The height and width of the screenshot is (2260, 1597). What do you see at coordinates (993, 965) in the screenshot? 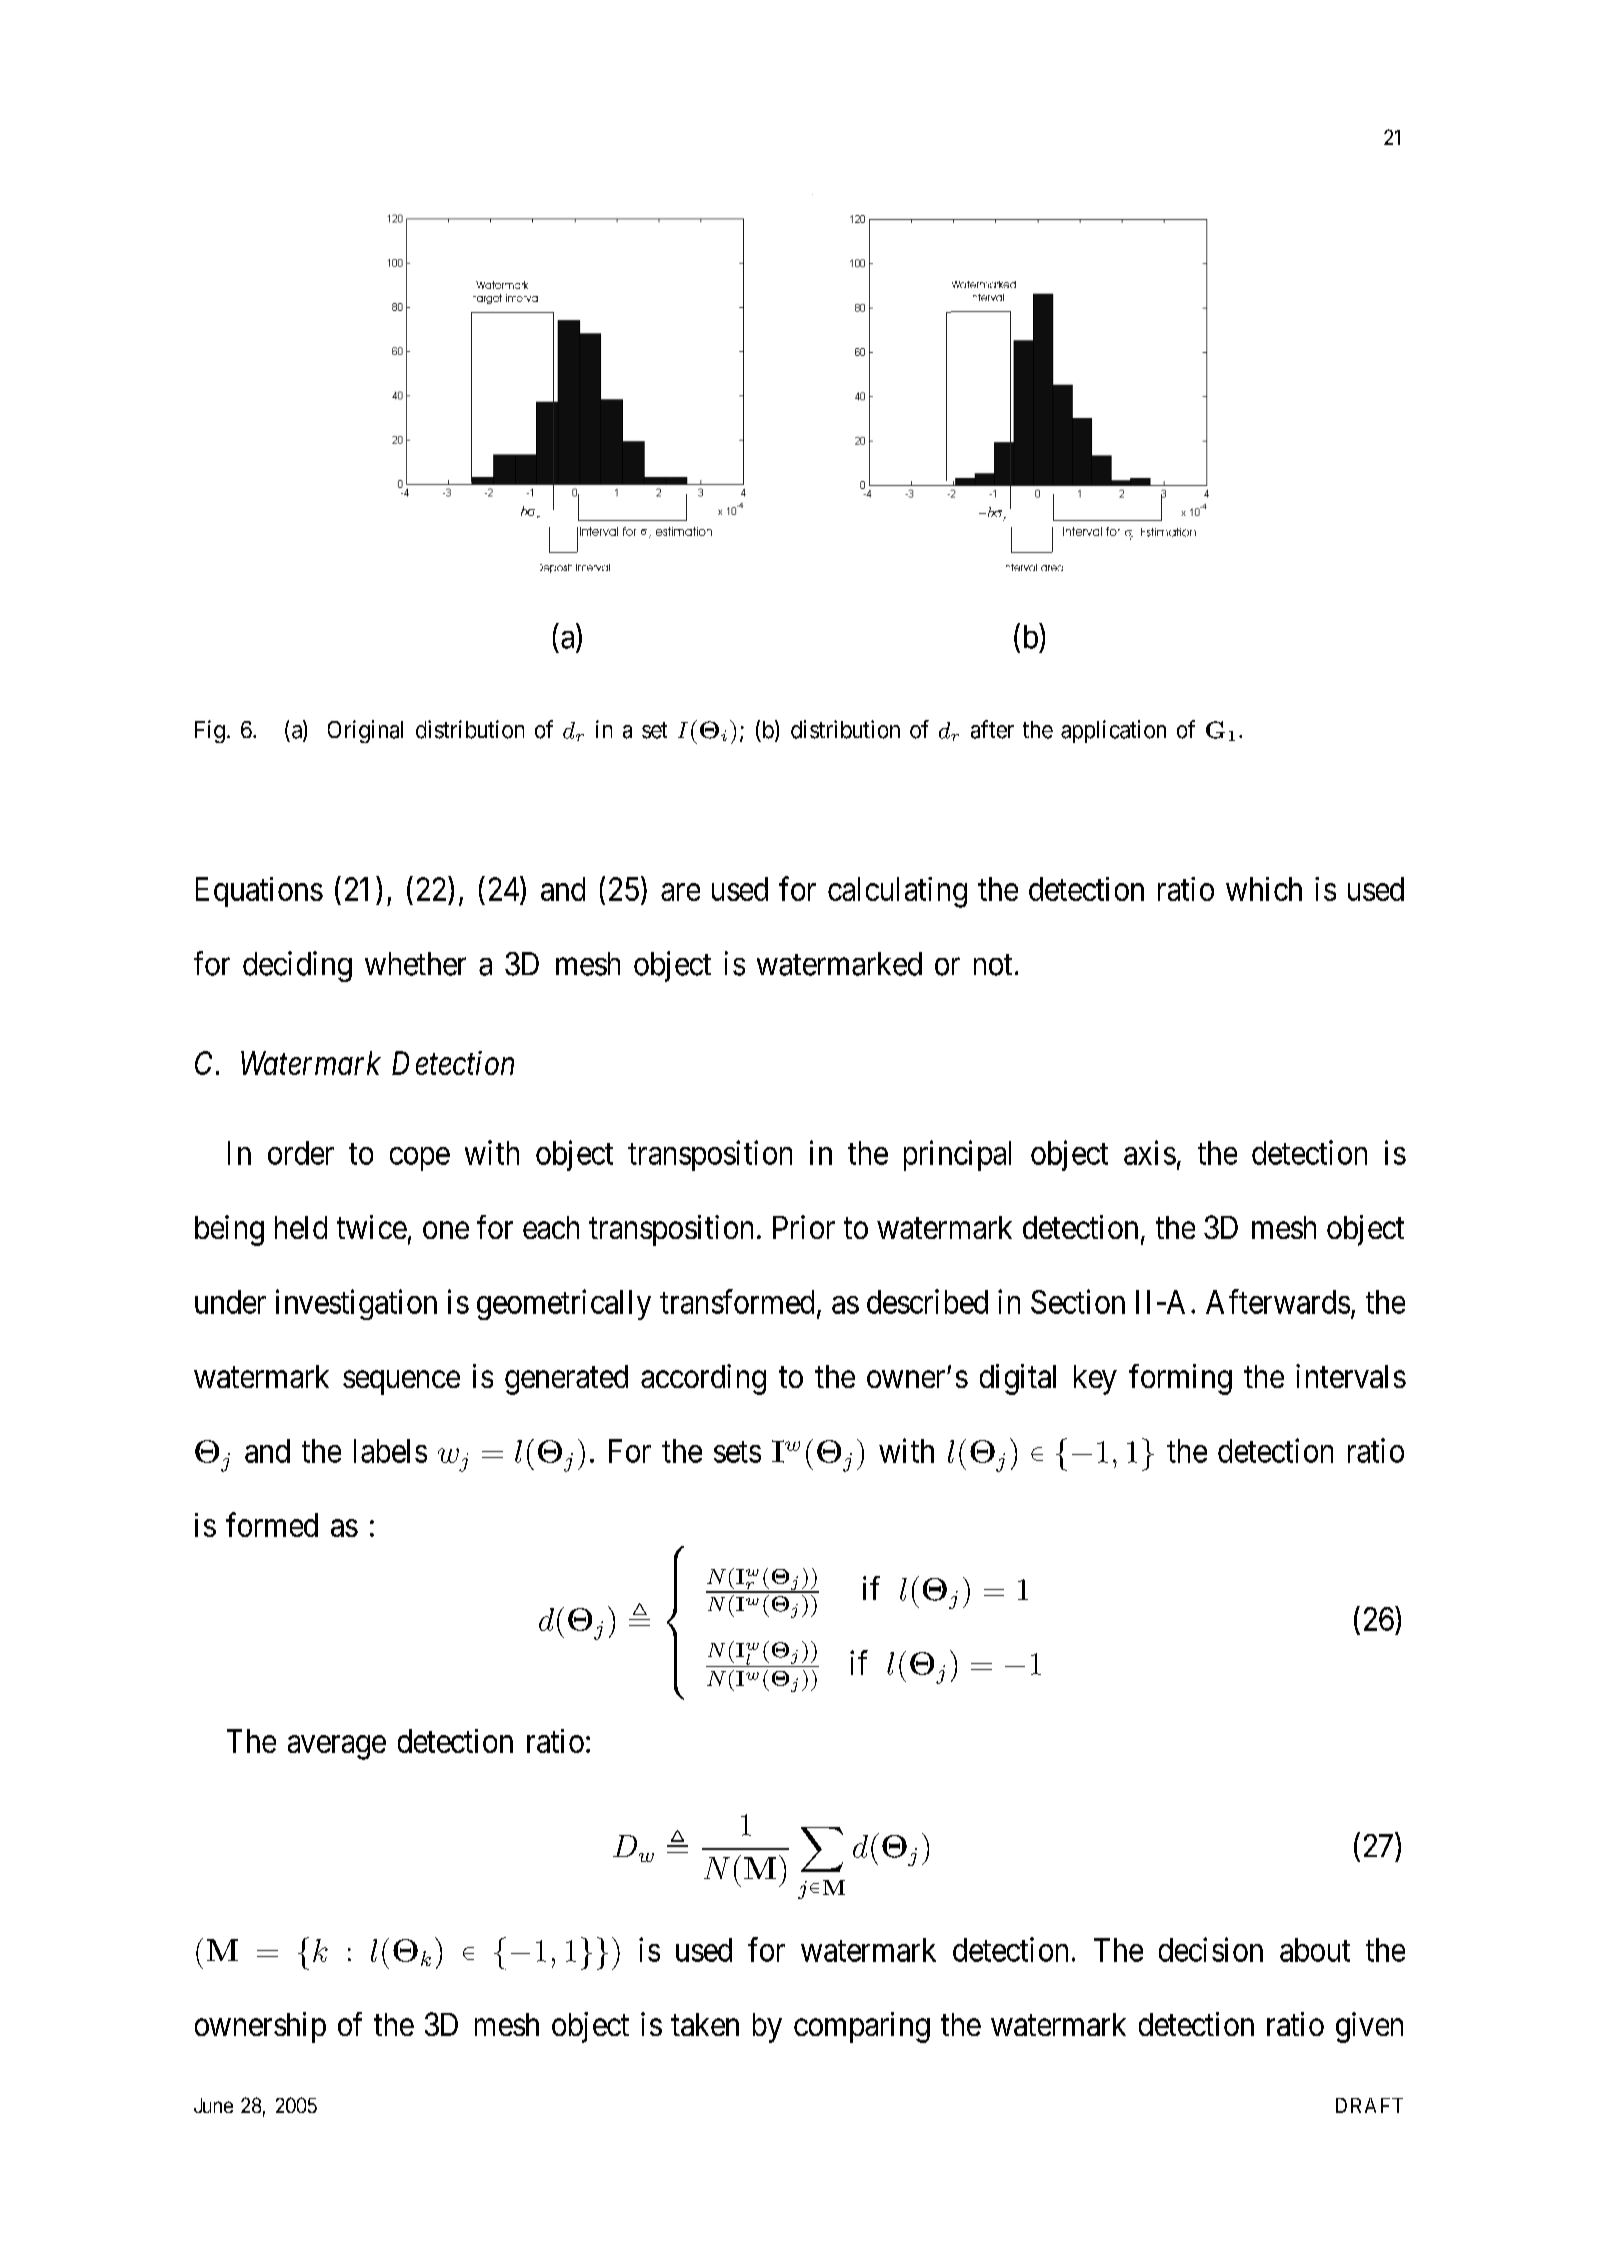
I see `not` at bounding box center [993, 965].
